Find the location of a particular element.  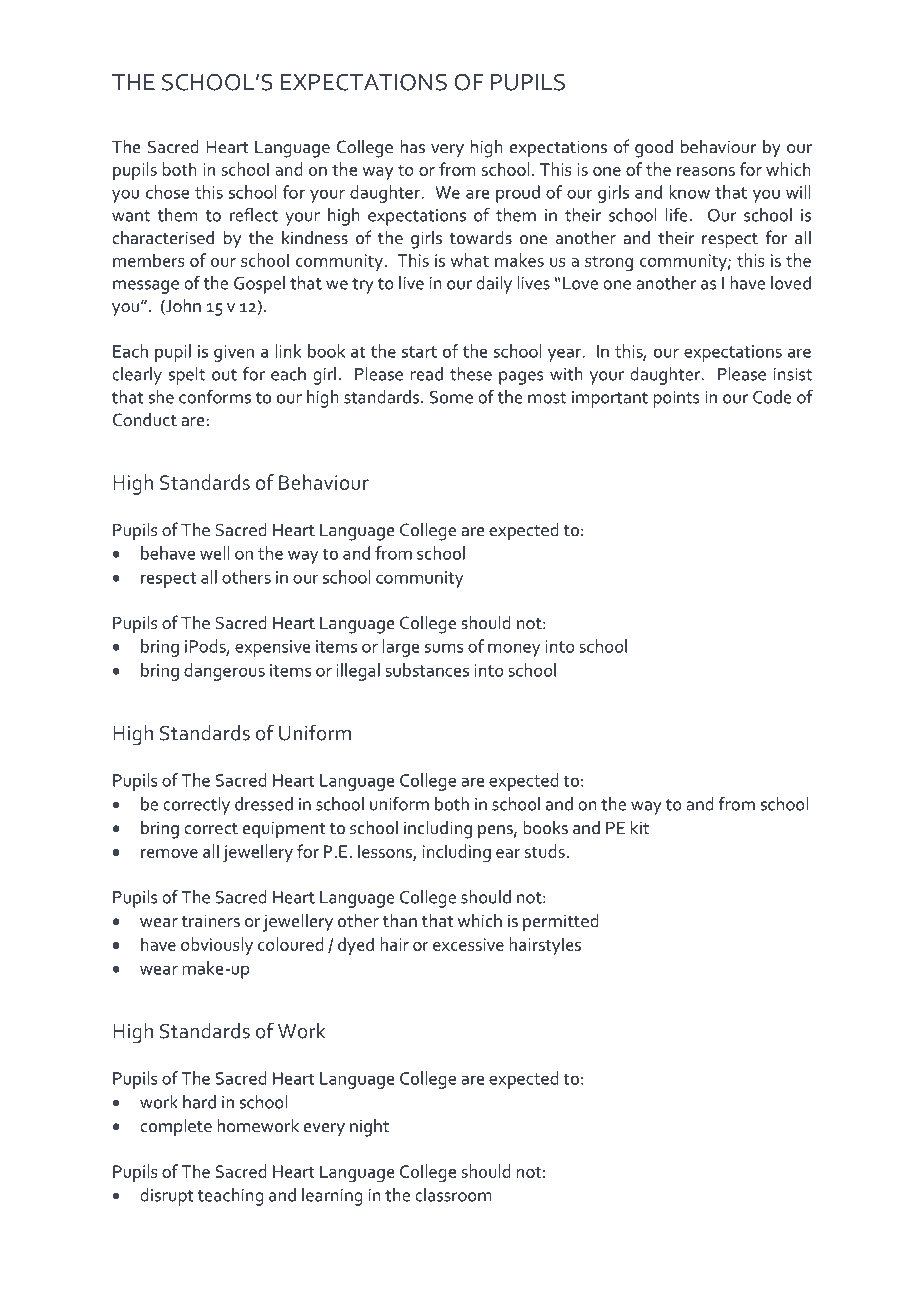

permitted is located at coordinates (561, 922).
